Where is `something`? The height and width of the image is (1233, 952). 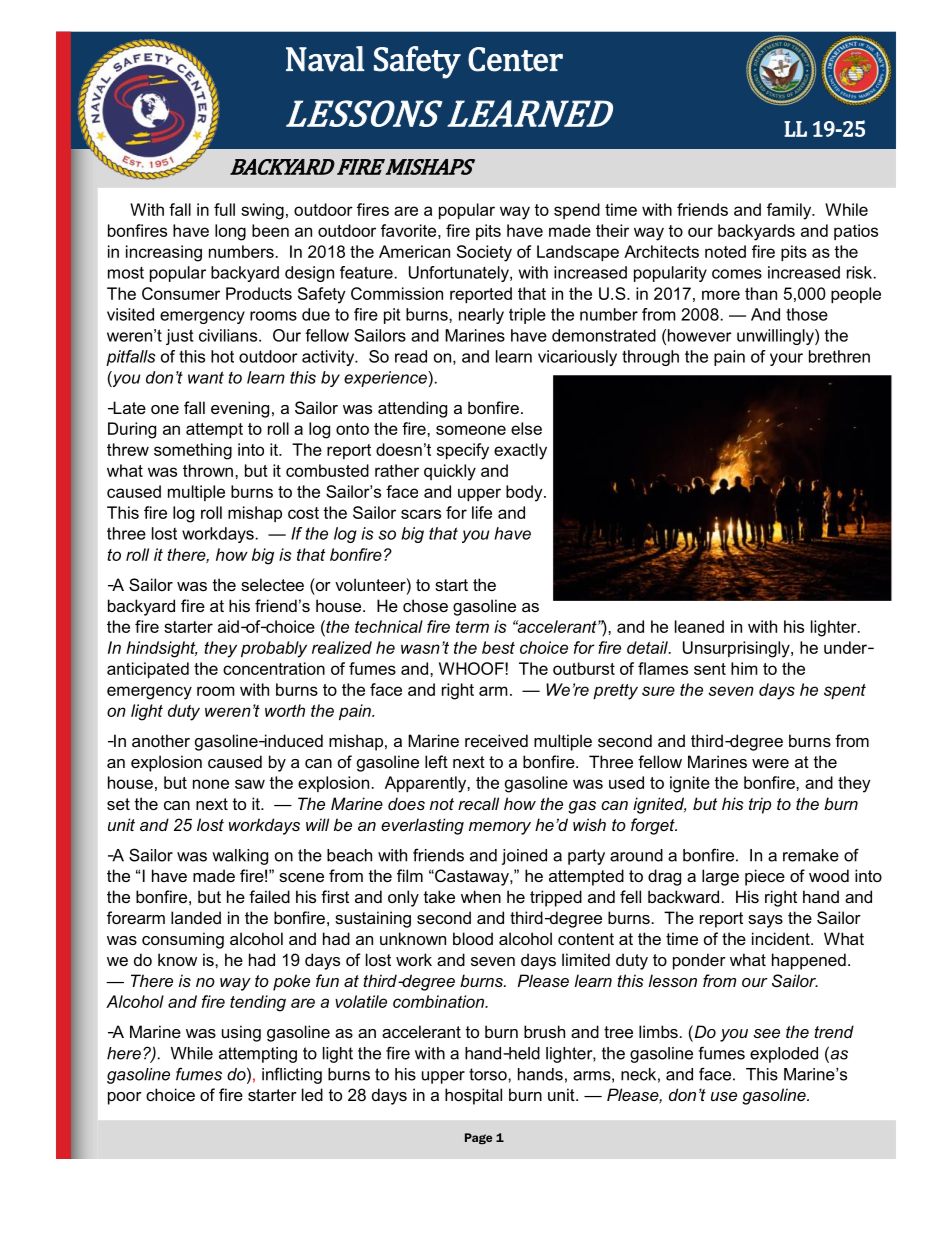
something is located at coordinates (193, 451).
